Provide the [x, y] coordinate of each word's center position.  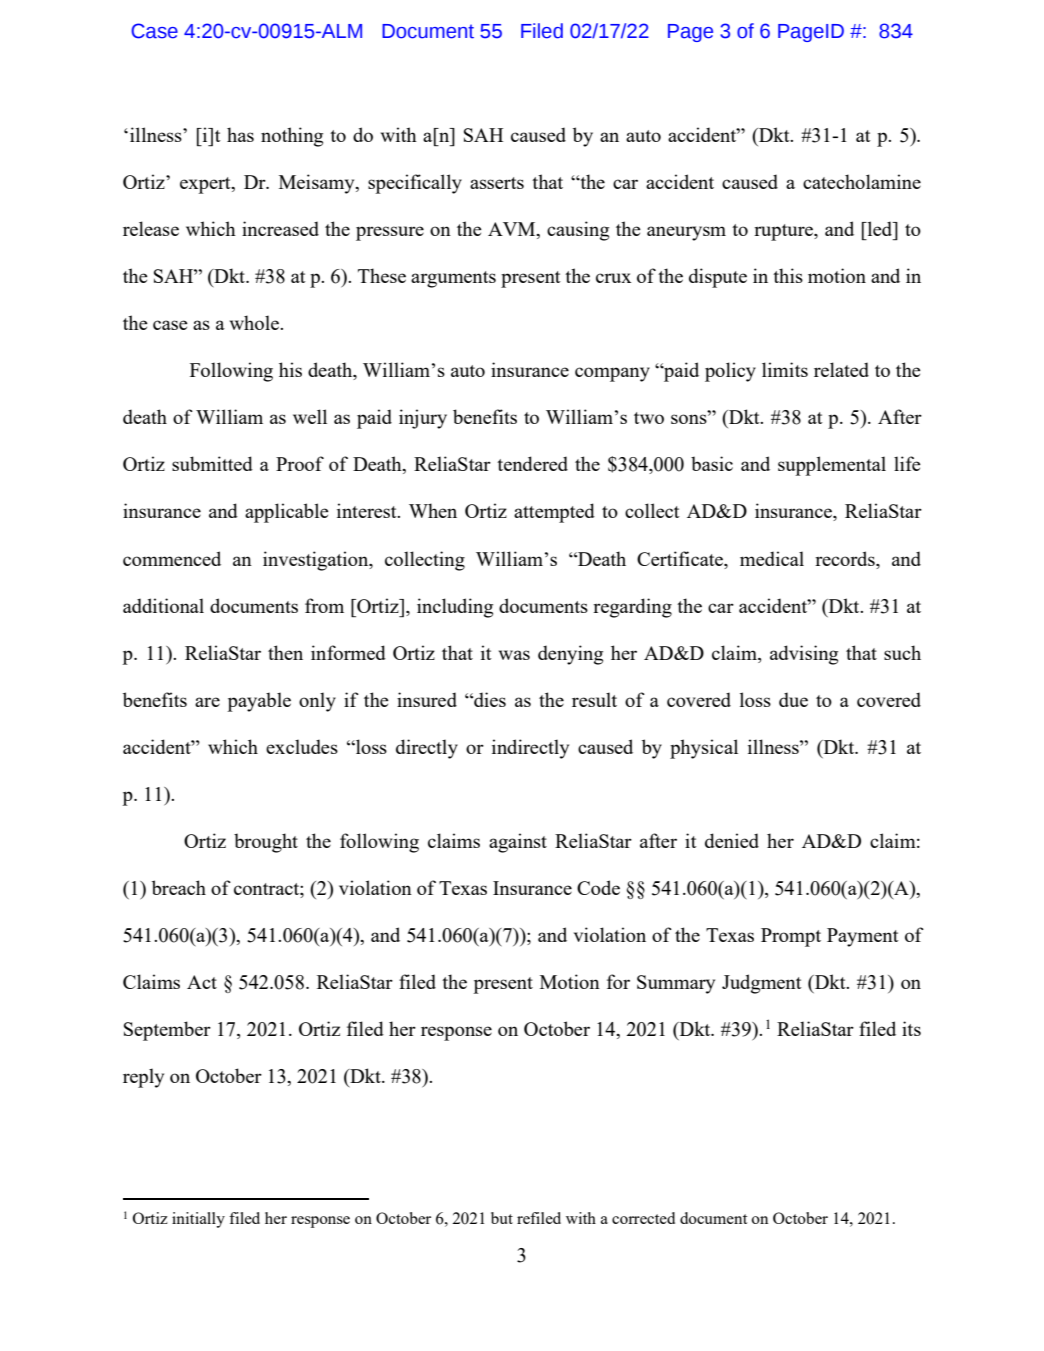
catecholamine [862, 181]
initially [198, 1220]
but [502, 1218]
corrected [643, 1218]
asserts [497, 183]
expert [206, 185]
